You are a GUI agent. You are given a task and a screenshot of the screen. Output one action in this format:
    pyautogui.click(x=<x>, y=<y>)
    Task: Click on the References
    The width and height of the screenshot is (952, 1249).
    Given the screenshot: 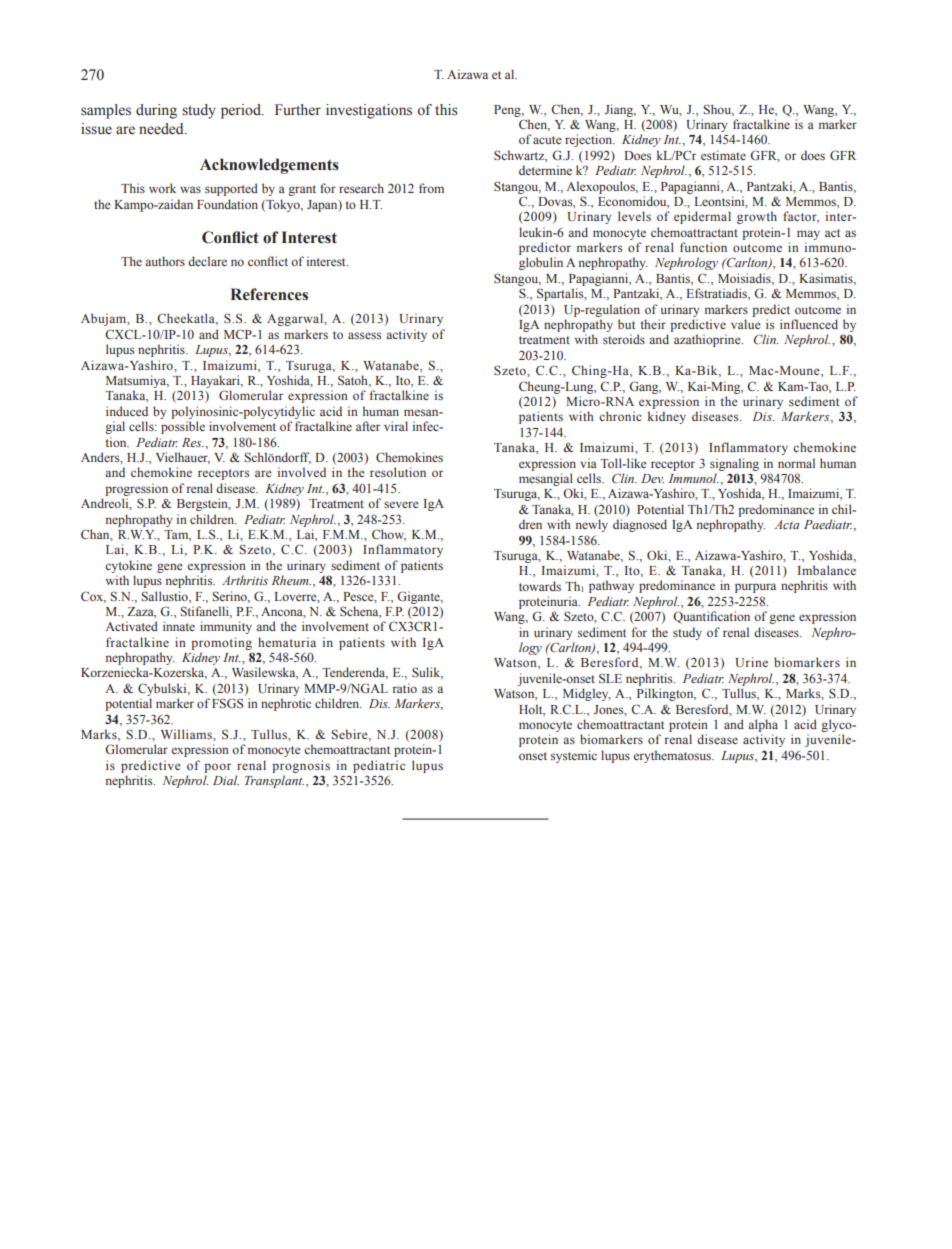 What is the action you would take?
    pyautogui.click(x=269, y=294)
